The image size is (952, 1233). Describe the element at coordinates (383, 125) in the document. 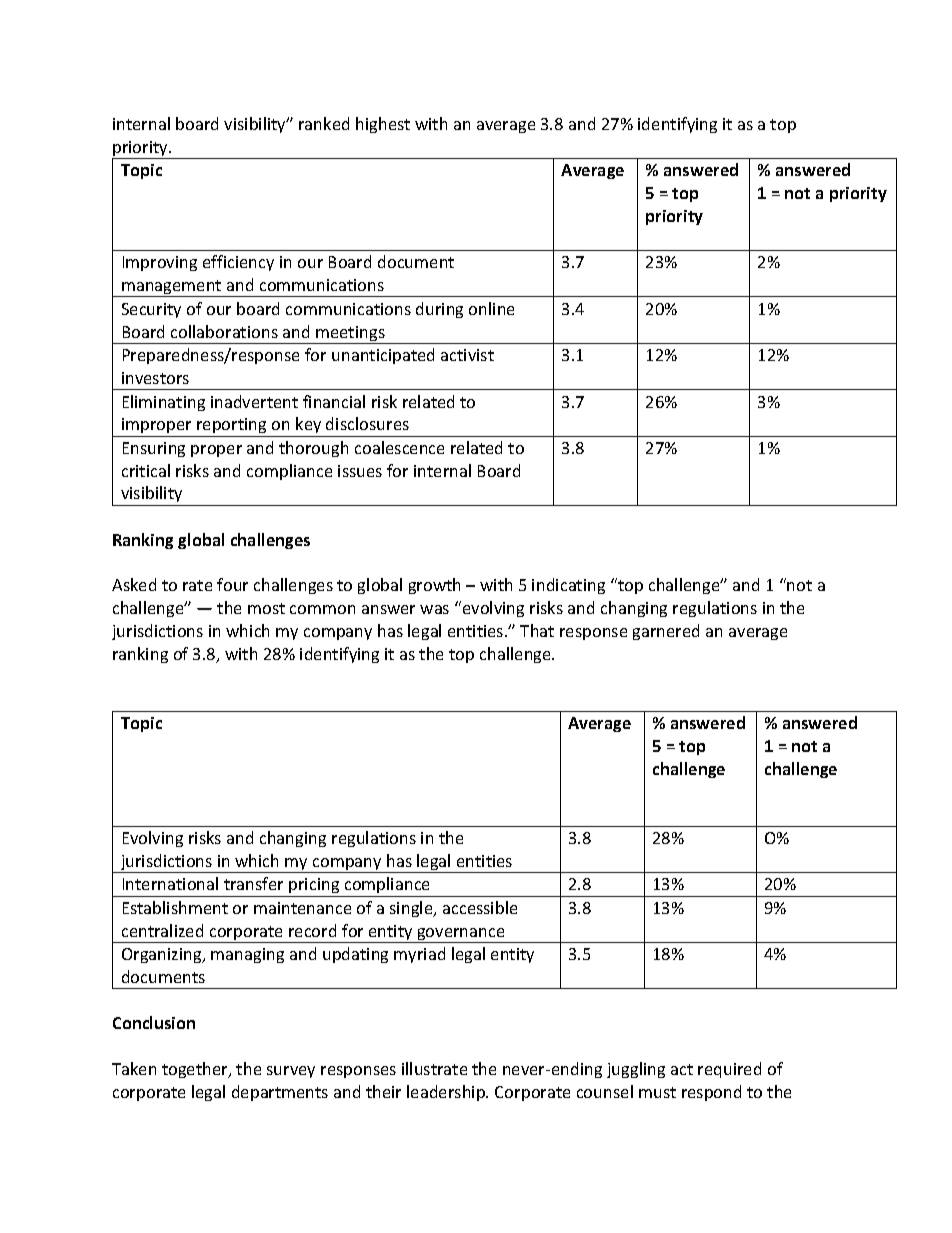

I see `highest` at that location.
